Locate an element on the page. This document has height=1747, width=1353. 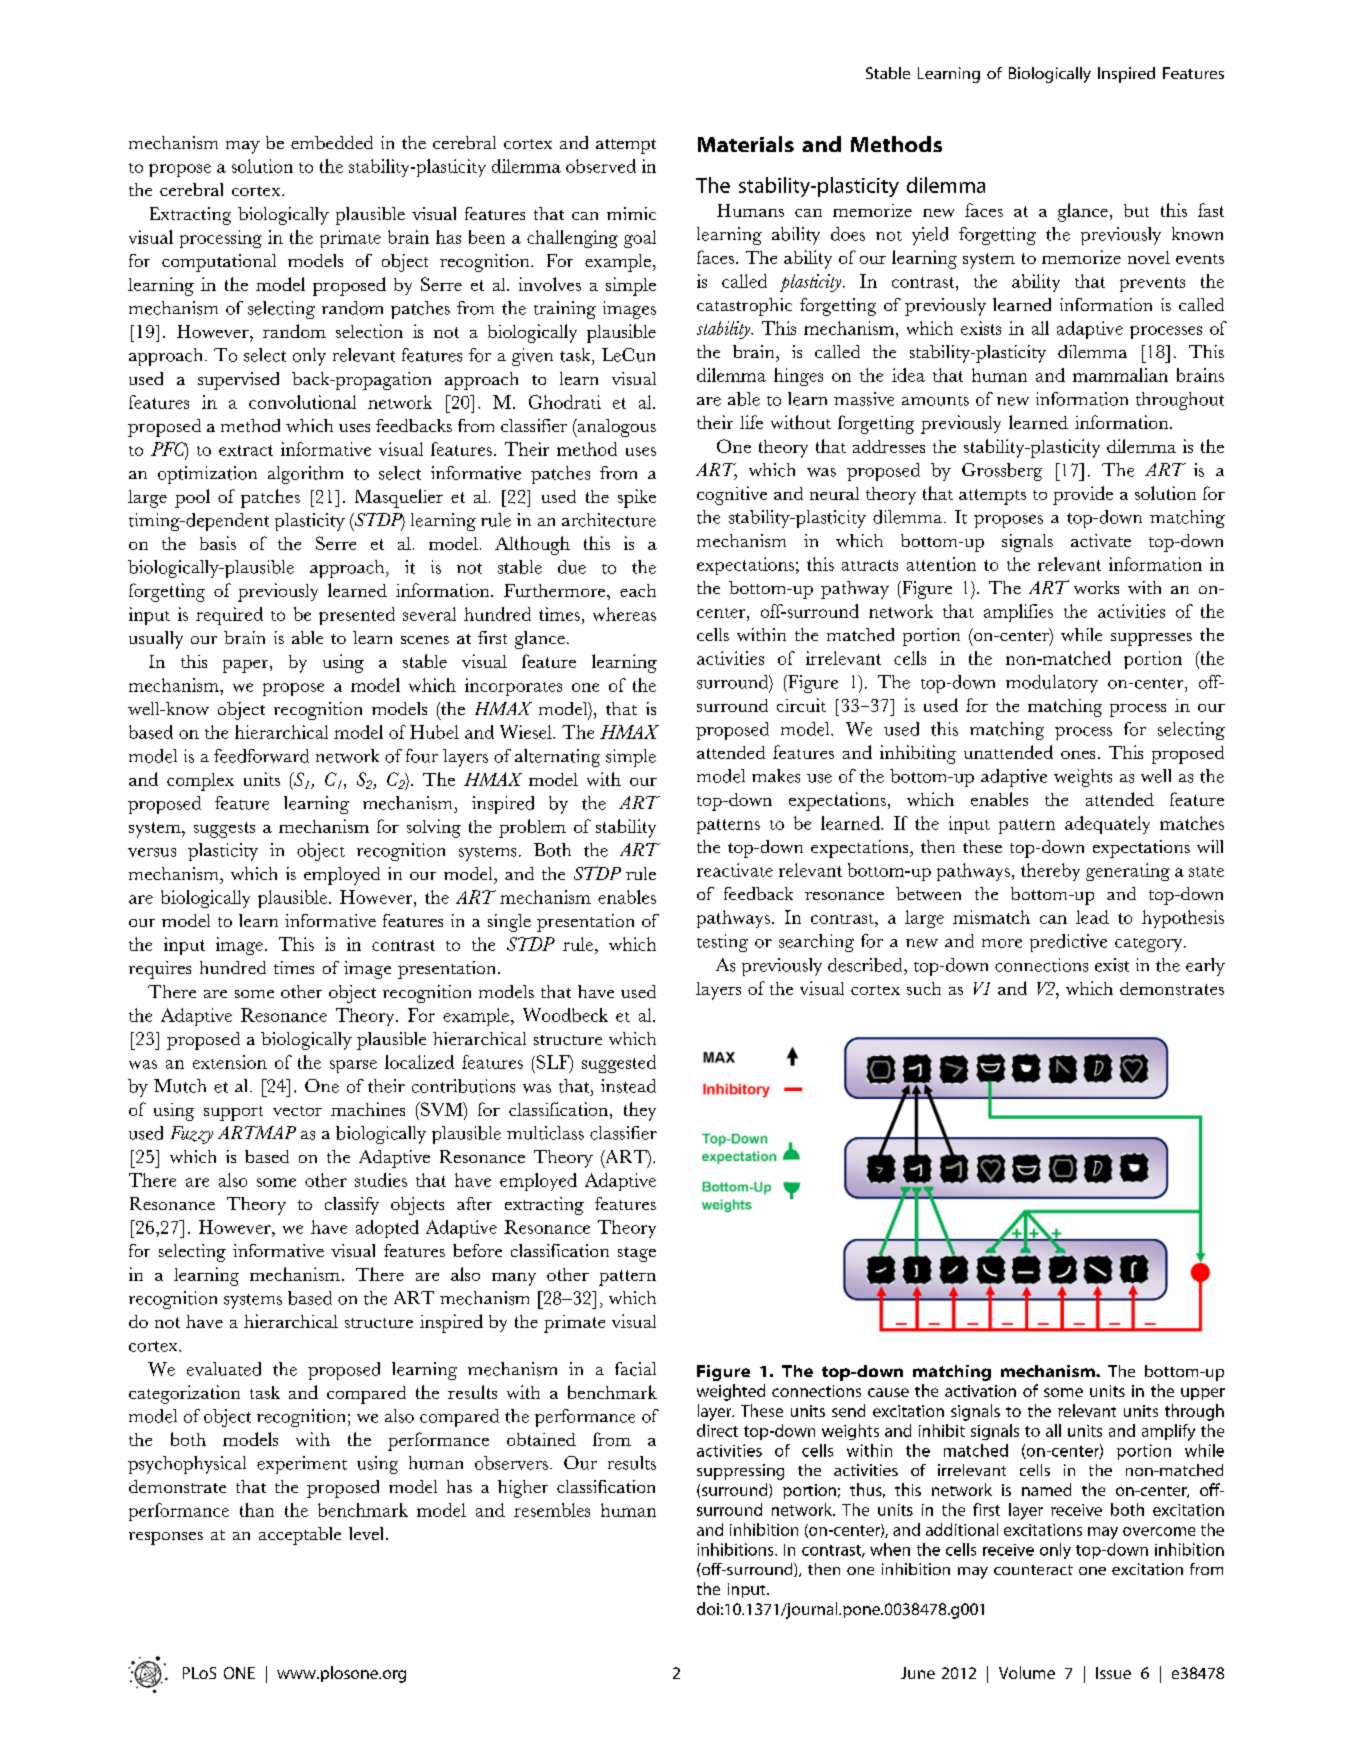
testing is located at coordinates (722, 943).
